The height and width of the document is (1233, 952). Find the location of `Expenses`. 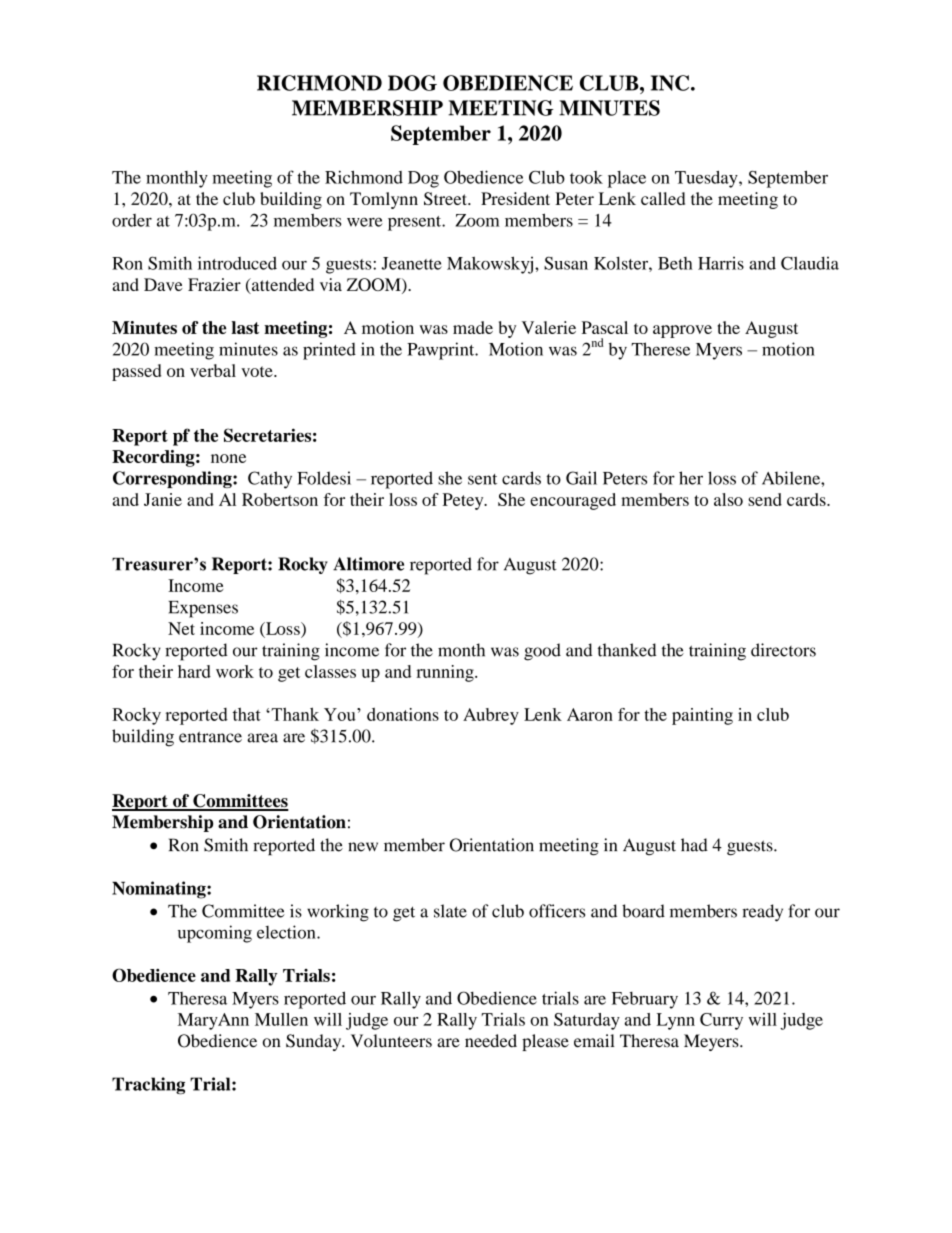

Expenses is located at coordinates (203, 609).
